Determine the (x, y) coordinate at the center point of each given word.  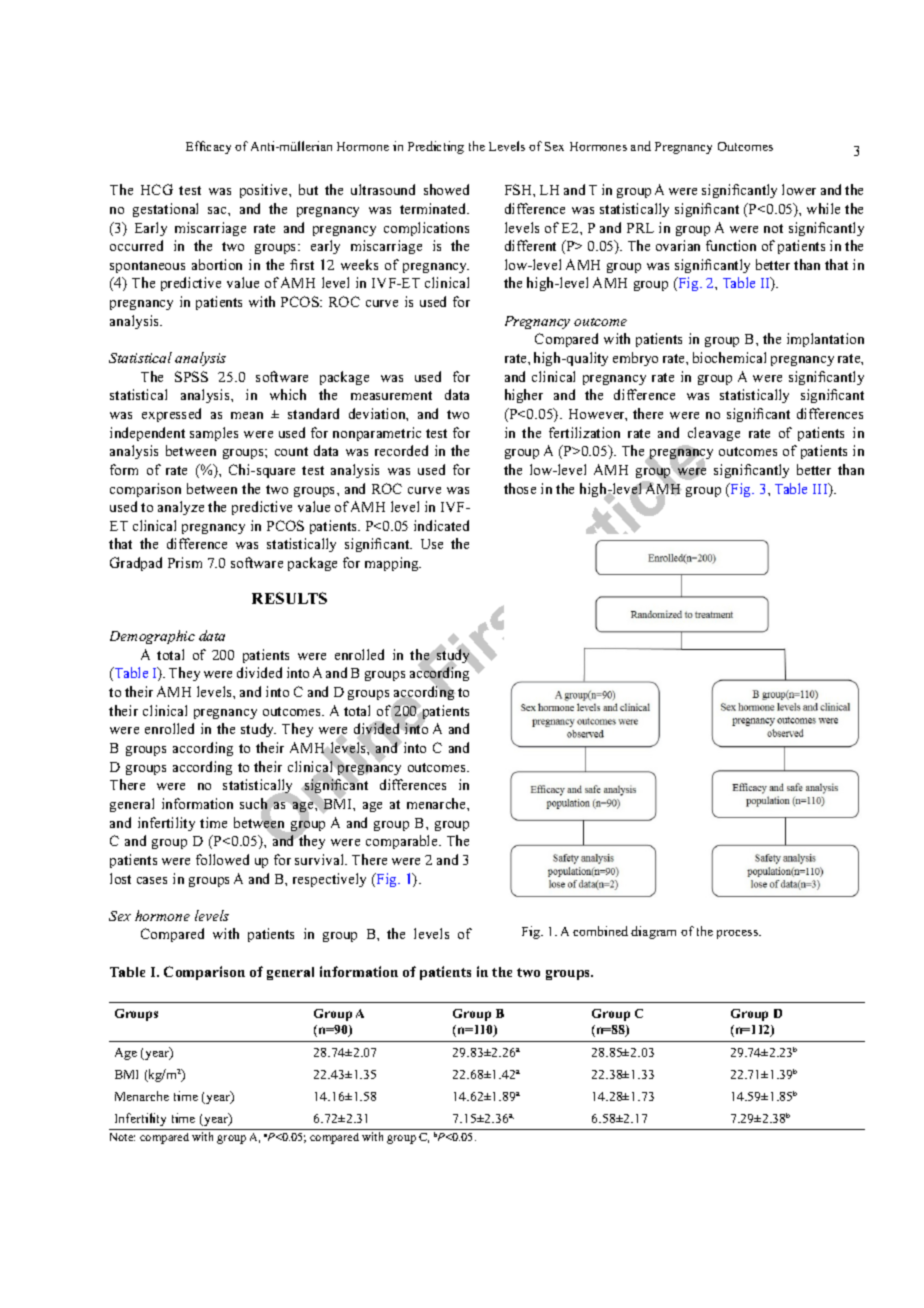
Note (122, 1137)
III (821, 490)
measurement (391, 395)
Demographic (152, 637)
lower (799, 189)
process (739, 934)
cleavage (714, 434)
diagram (653, 932)
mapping (393, 564)
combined (600, 931)
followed (222, 859)
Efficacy (208, 147)
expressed (171, 415)
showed (446, 189)
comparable (403, 842)
